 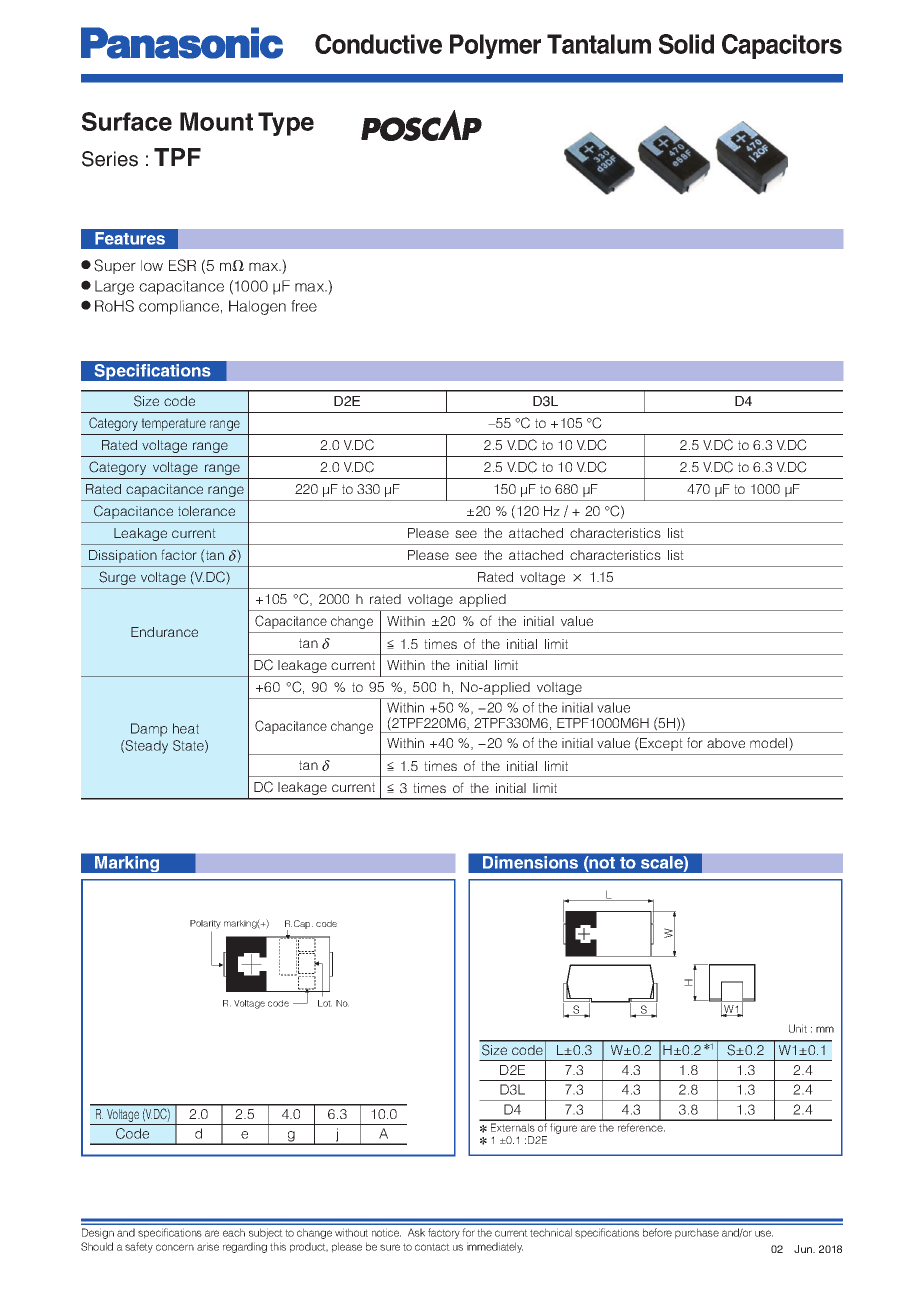 What do you see at coordinates (530, 862) in the image?
I see `Dimensions` at bounding box center [530, 862].
